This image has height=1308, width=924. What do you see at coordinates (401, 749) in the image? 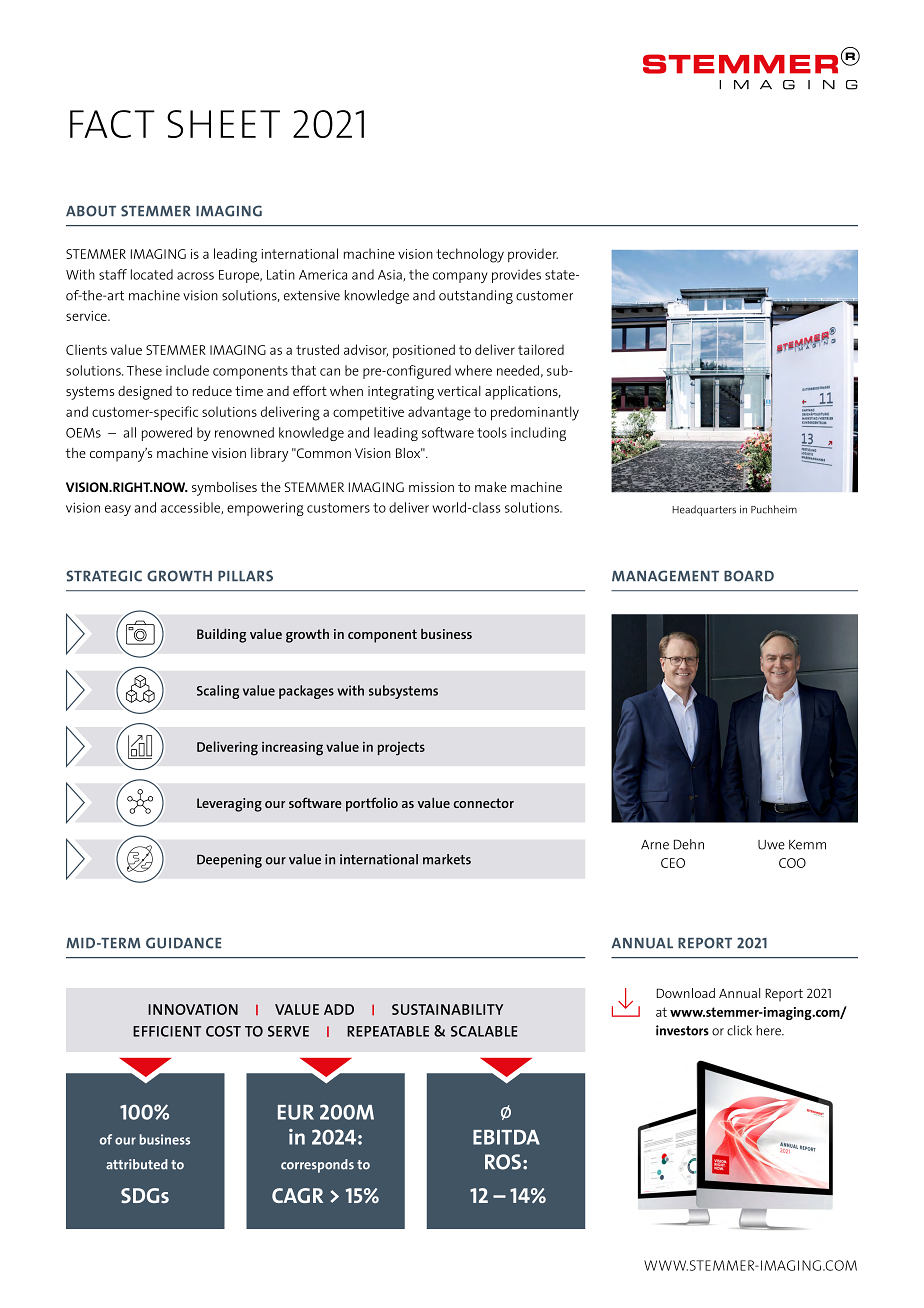
I see `projects` at bounding box center [401, 749].
